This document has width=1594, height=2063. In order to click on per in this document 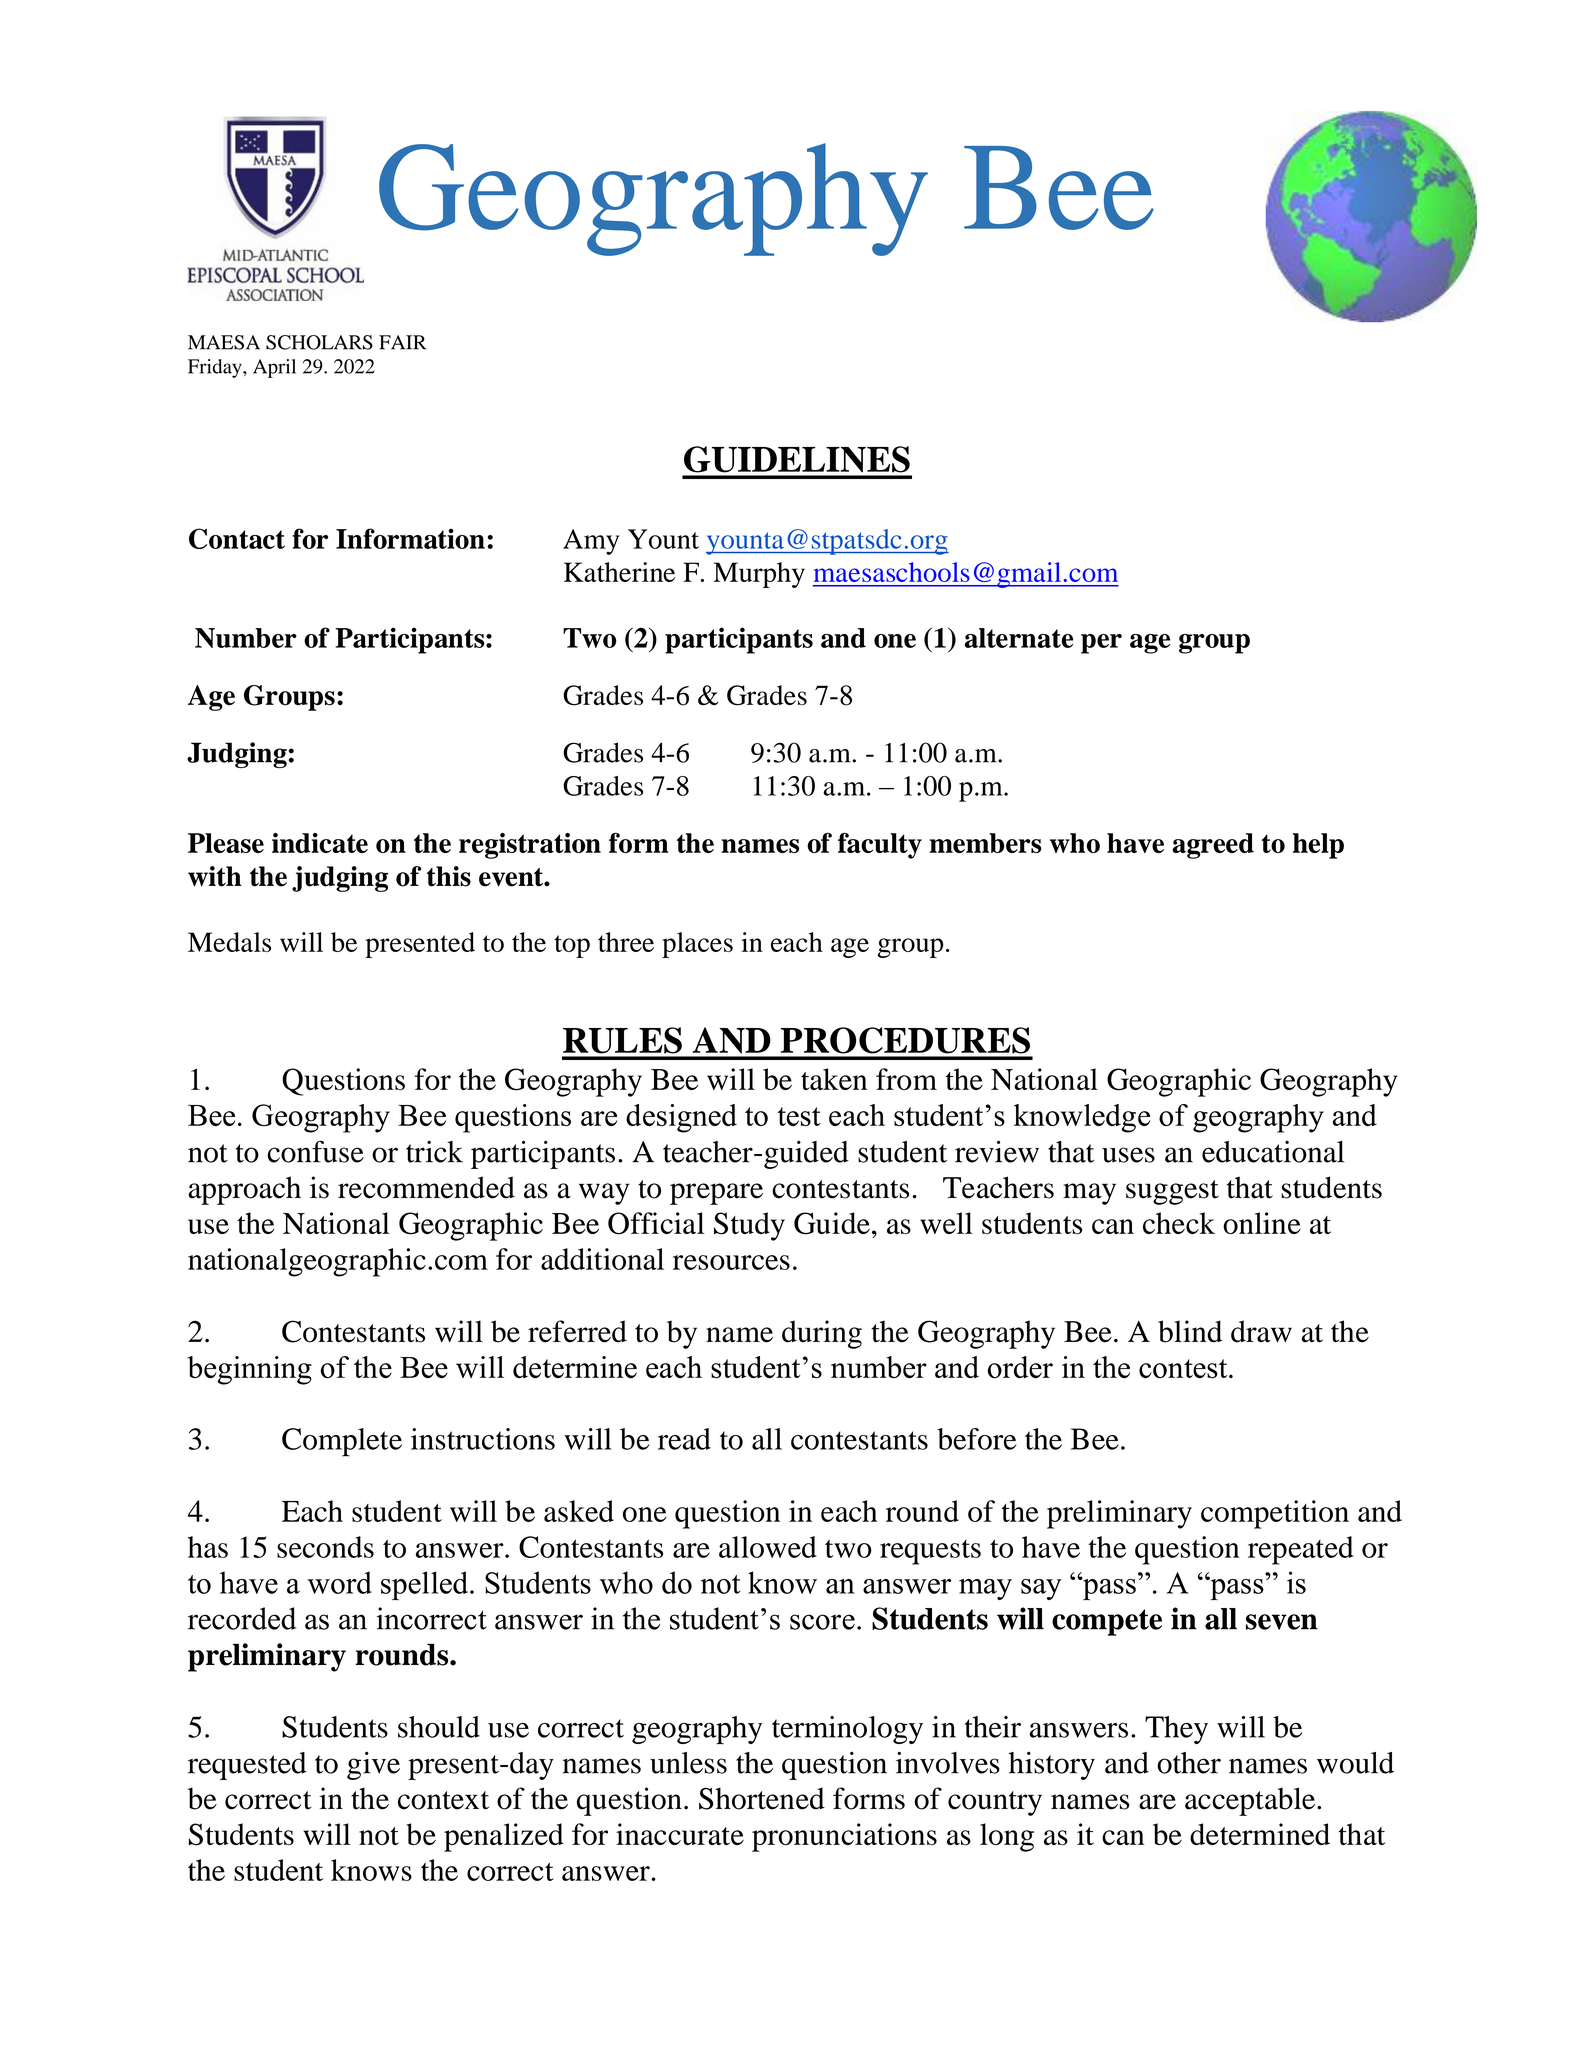, I will do `click(1101, 644)`.
